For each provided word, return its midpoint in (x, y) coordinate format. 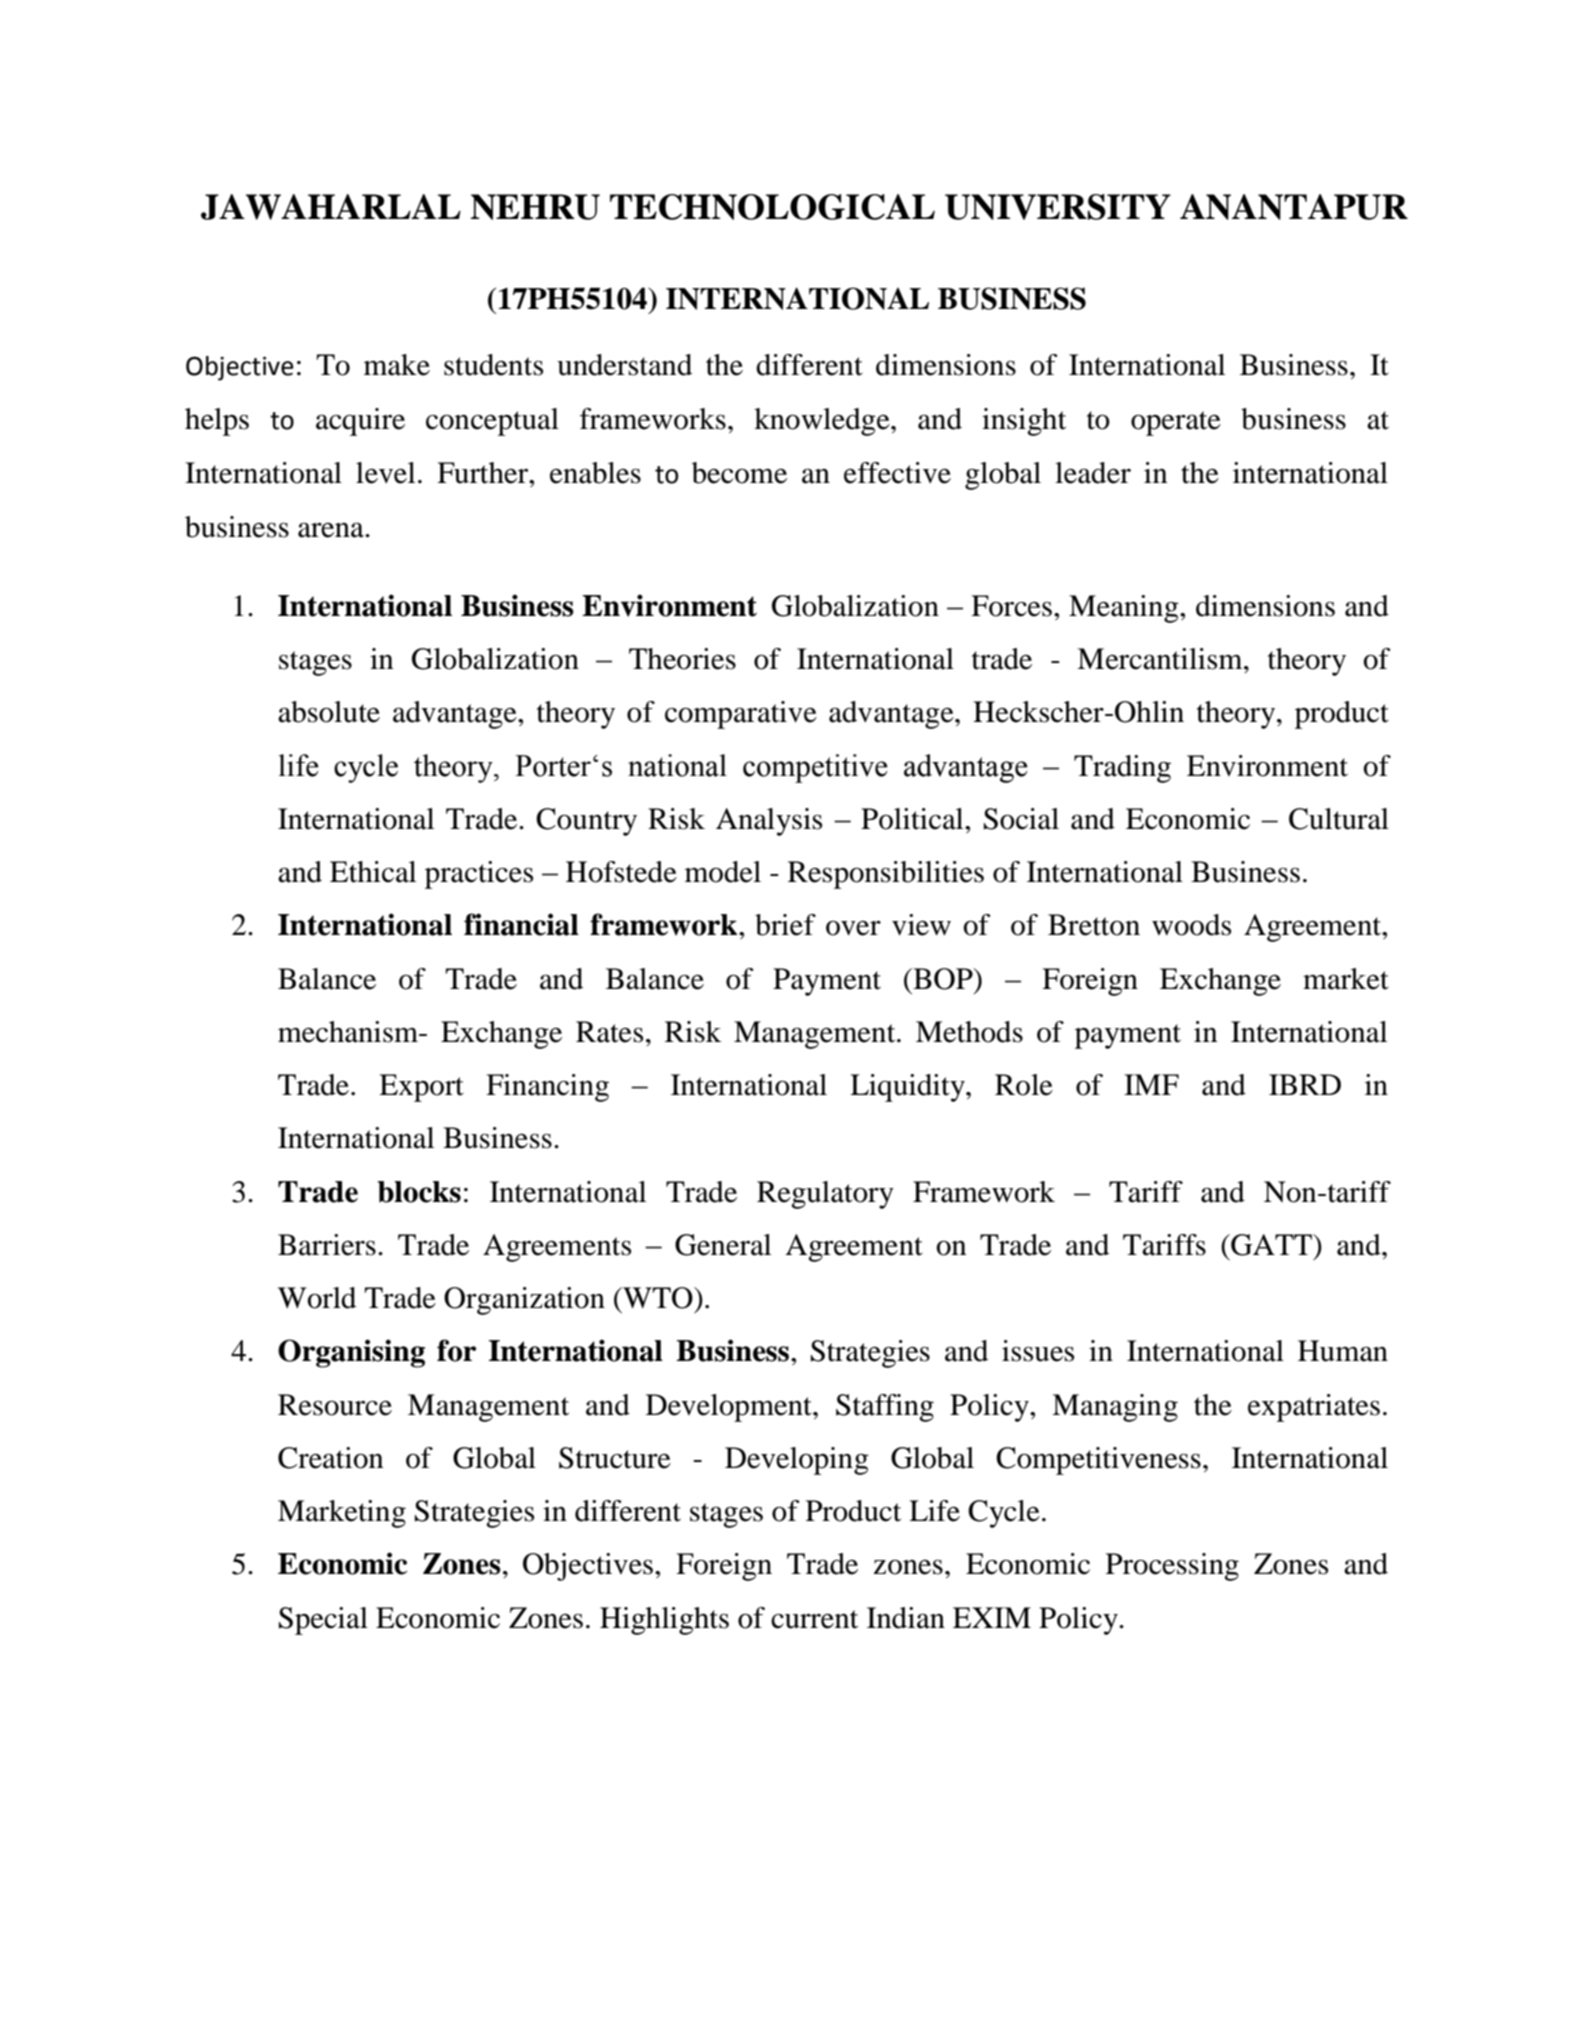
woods (1191, 925)
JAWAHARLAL (331, 207)
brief (785, 925)
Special (323, 1621)
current (814, 1619)
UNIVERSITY (1058, 207)
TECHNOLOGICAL (772, 207)
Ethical (373, 872)
